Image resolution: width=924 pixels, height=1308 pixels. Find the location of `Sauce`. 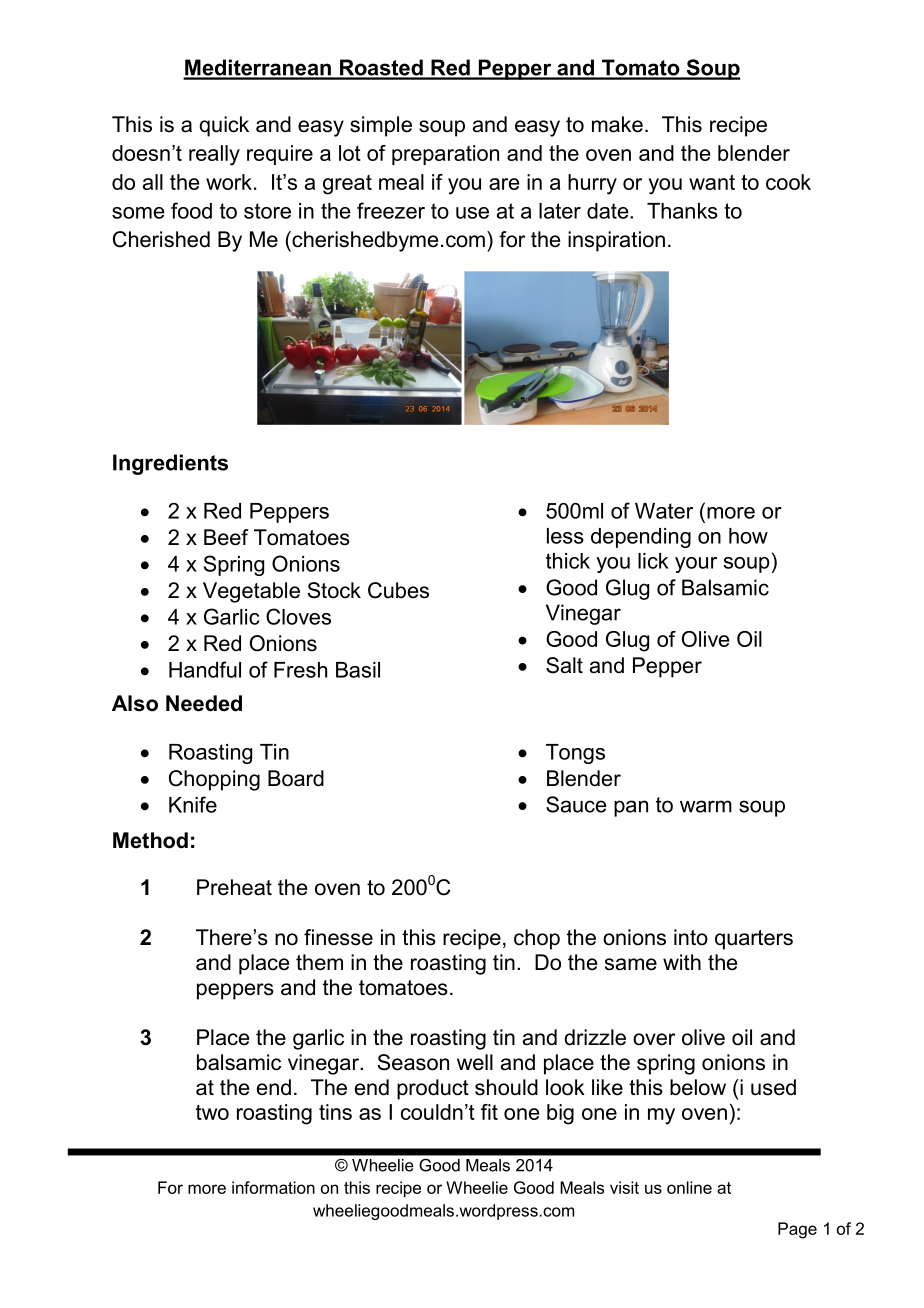

Sauce is located at coordinates (576, 804).
